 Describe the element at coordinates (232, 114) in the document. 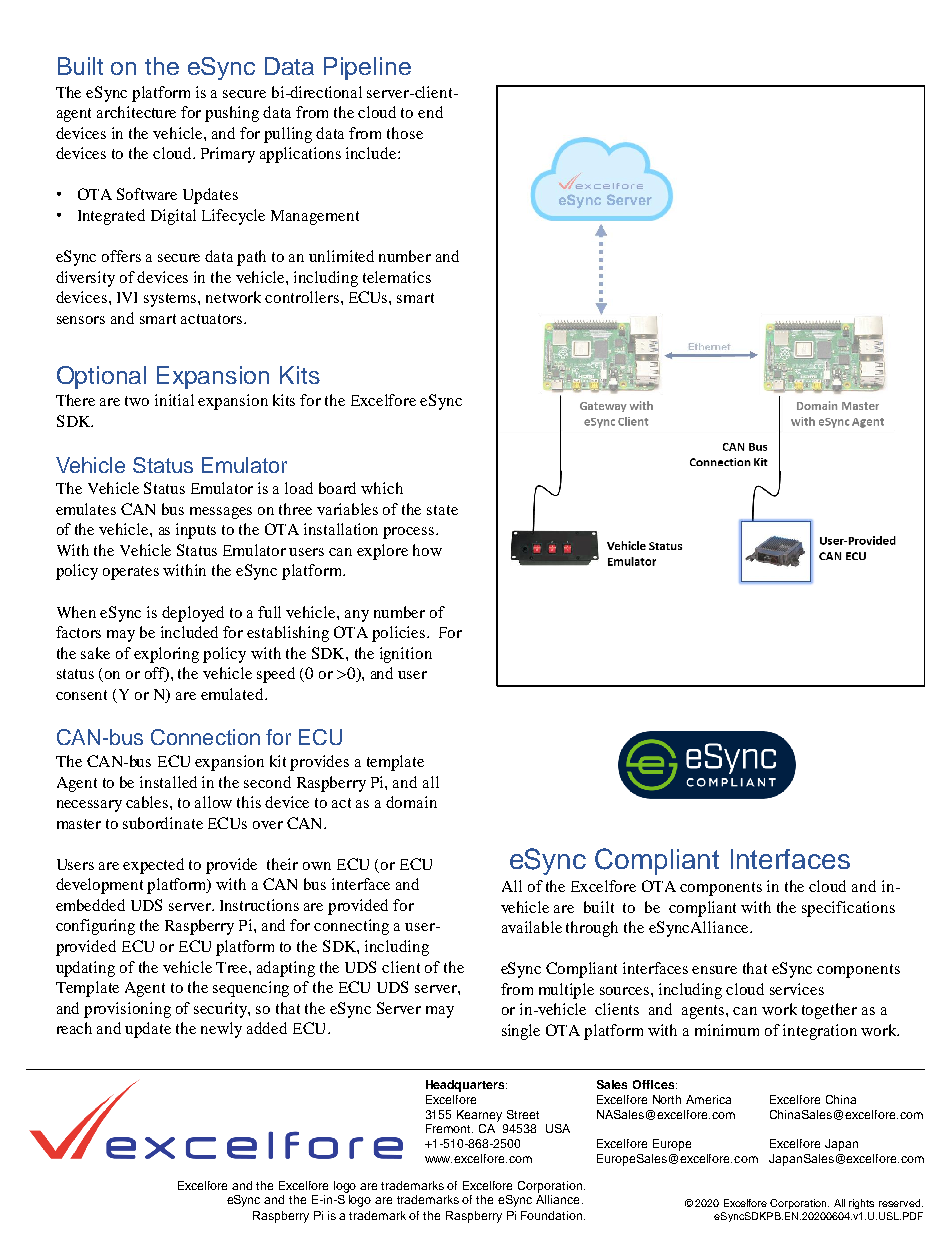

I see `pushing` at that location.
